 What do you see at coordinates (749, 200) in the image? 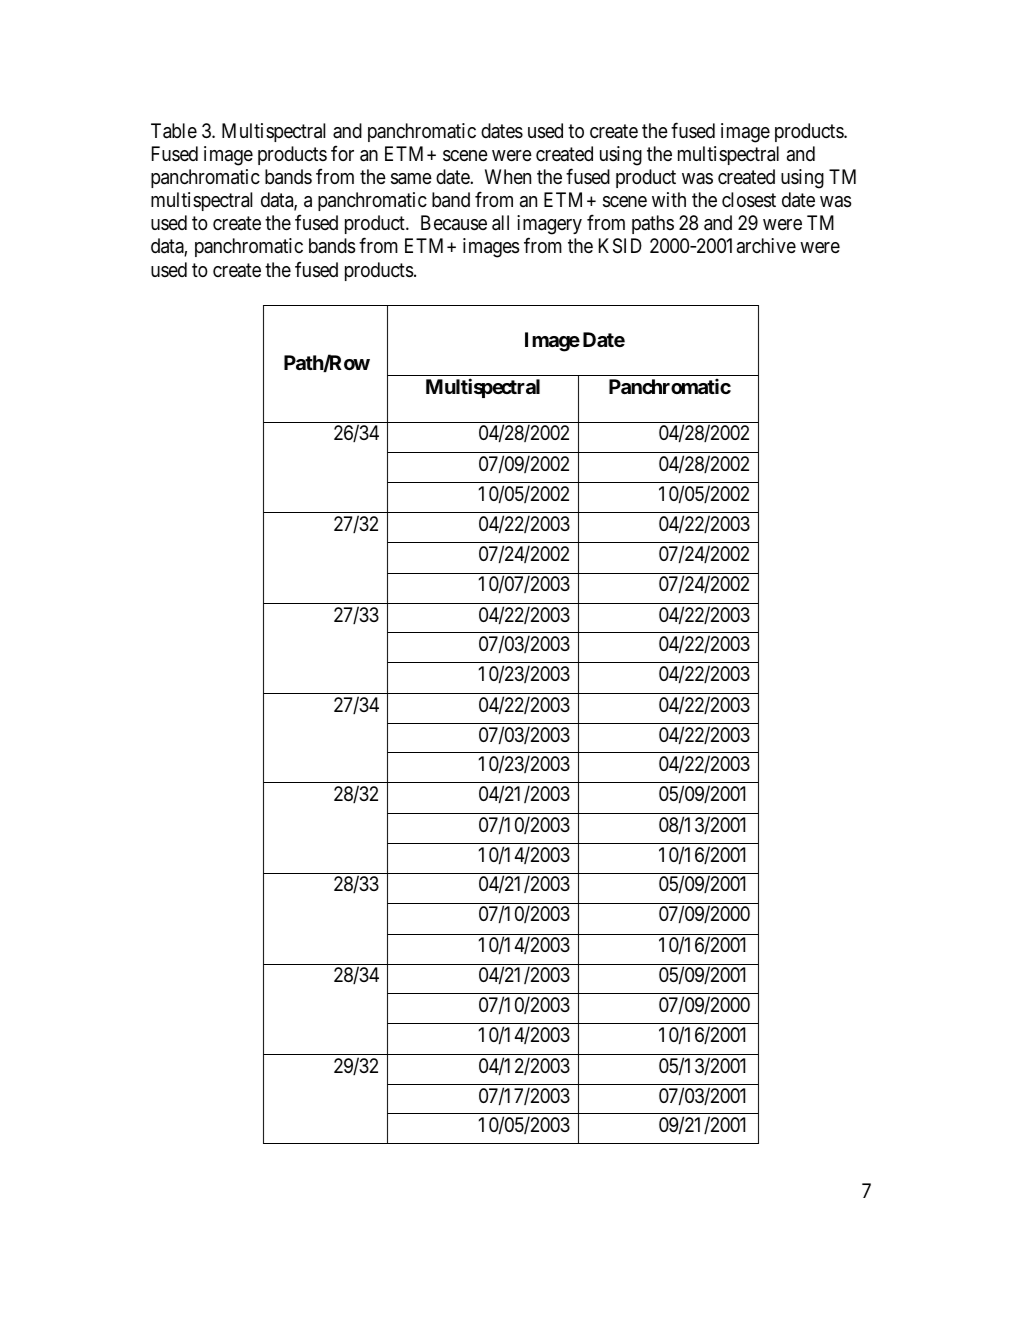
I see `closest` at bounding box center [749, 200].
